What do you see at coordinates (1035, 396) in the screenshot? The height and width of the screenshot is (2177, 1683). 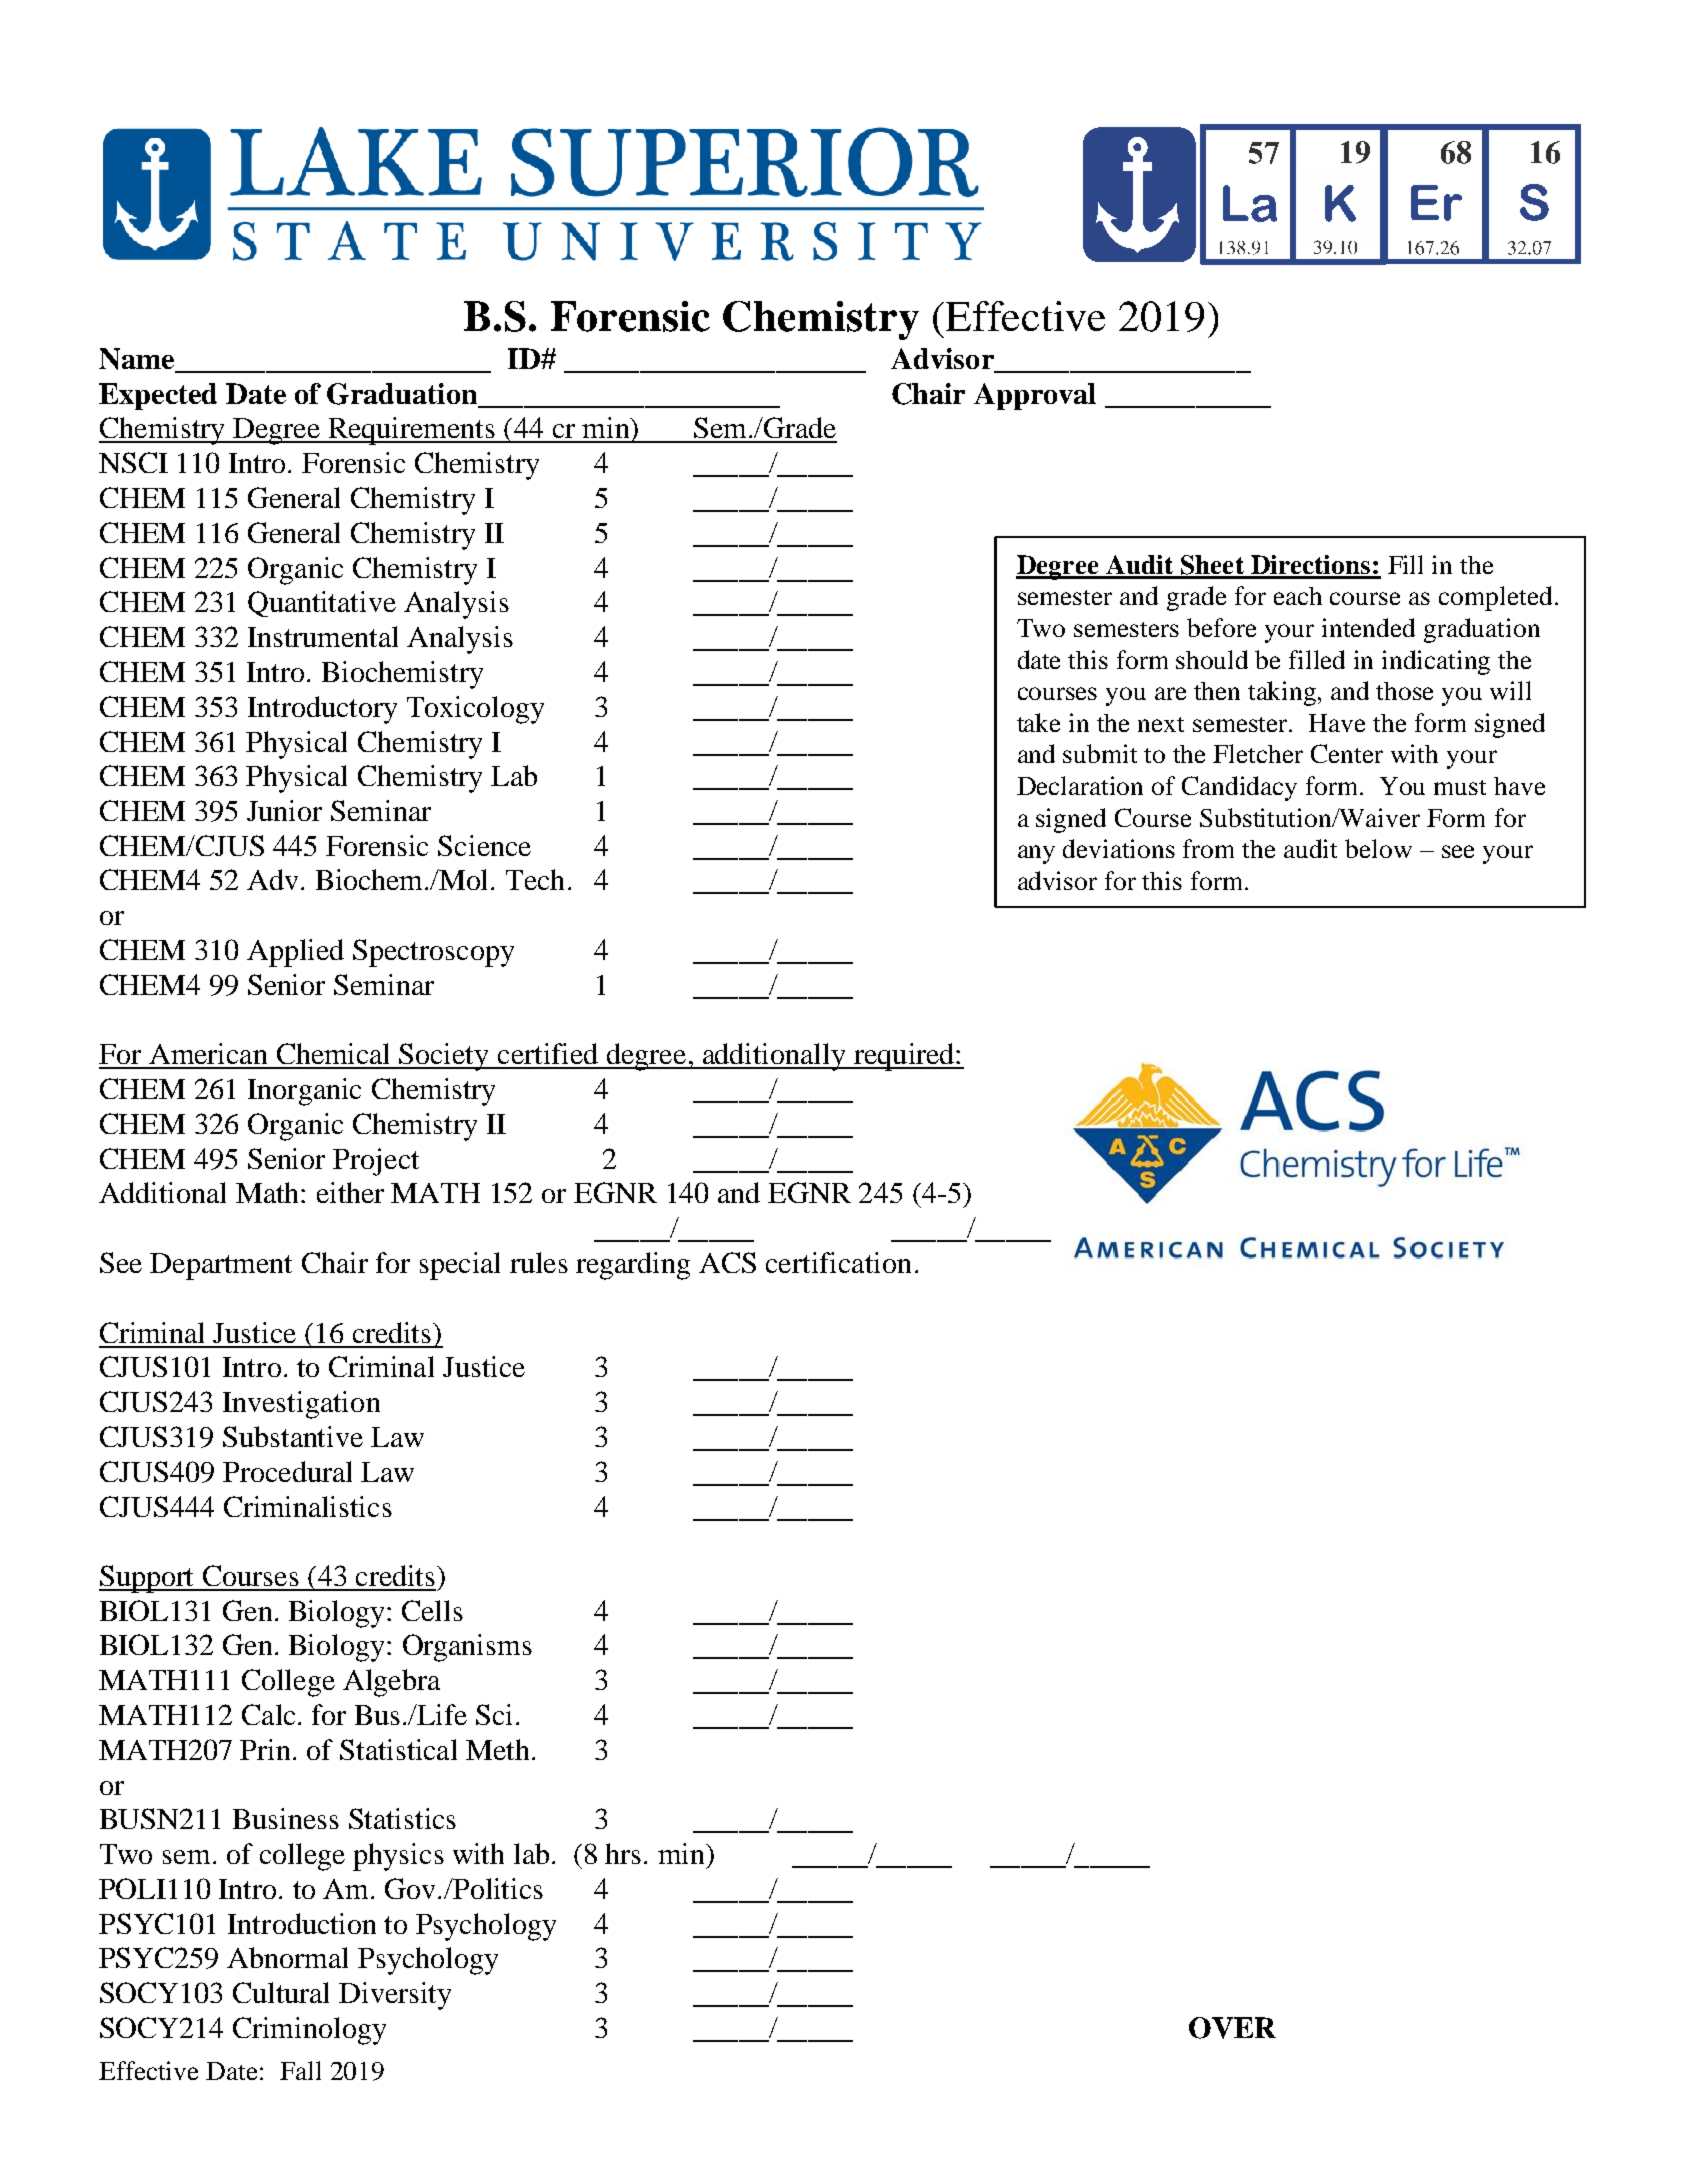 I see `Approval` at bounding box center [1035, 396].
